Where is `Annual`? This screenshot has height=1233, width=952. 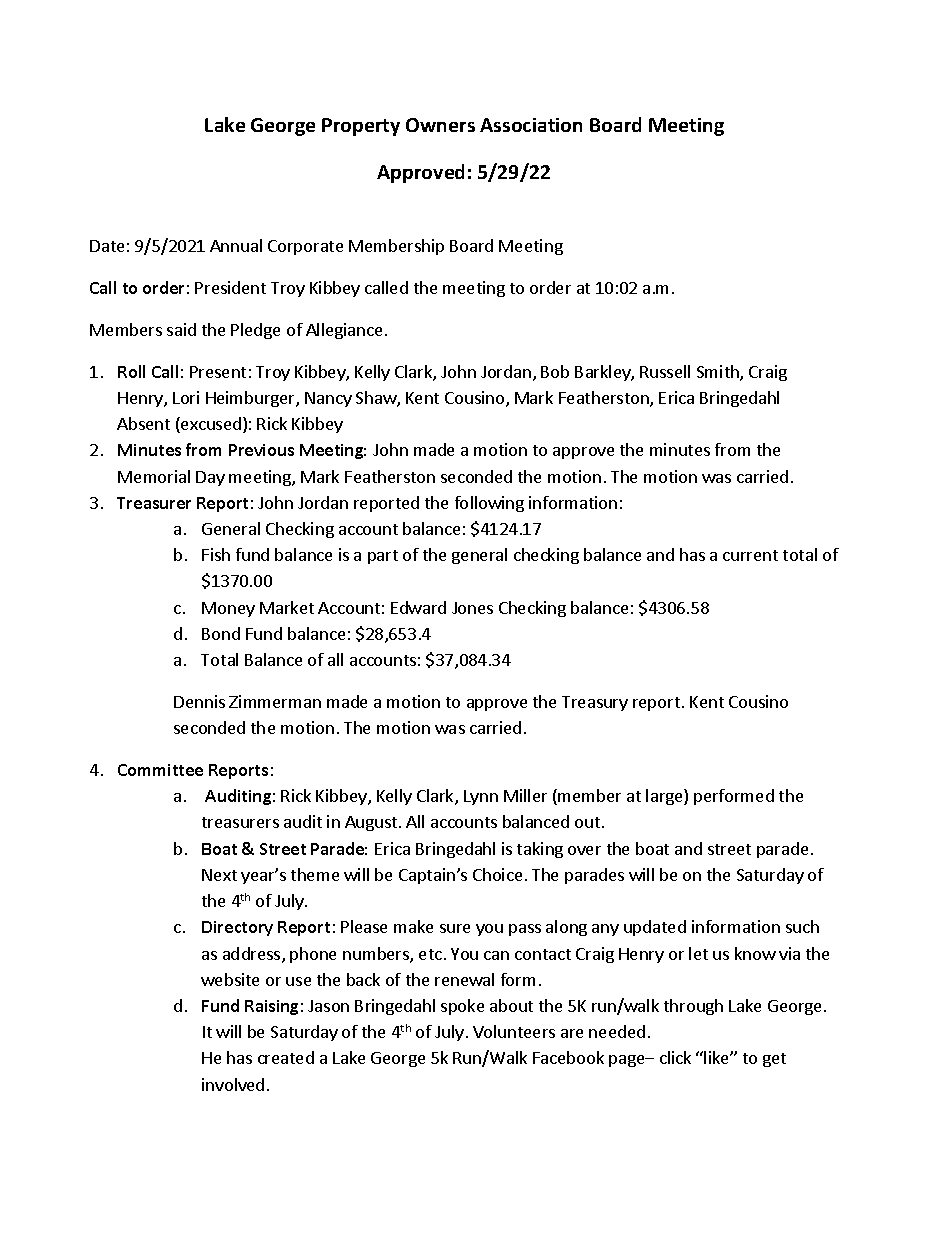
Annual is located at coordinates (236, 245).
